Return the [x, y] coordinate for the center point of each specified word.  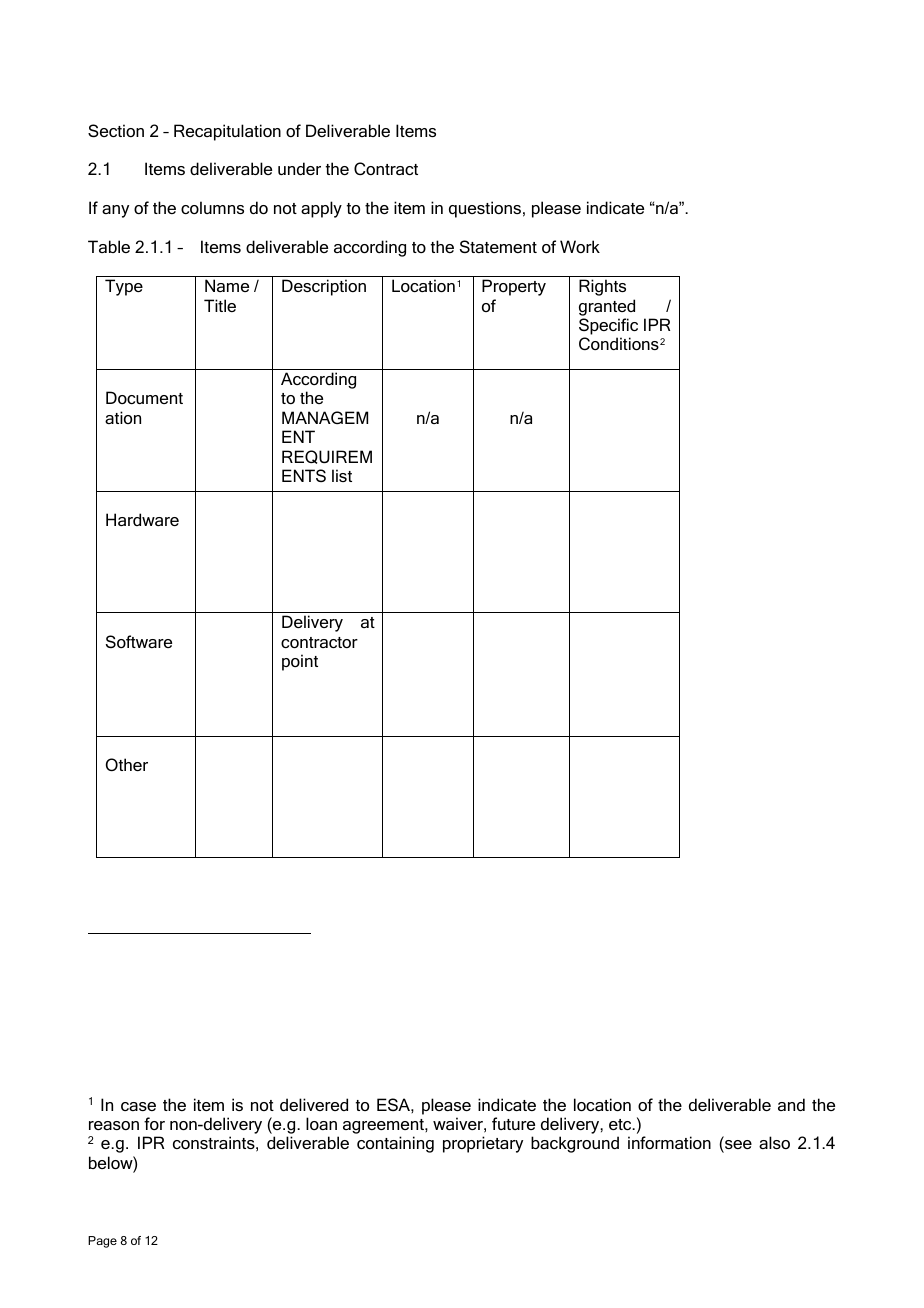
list [342, 475]
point [300, 662]
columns [212, 207]
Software [139, 641]
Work [580, 246]
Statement [498, 246]
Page [102, 1242]
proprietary [483, 1144]
